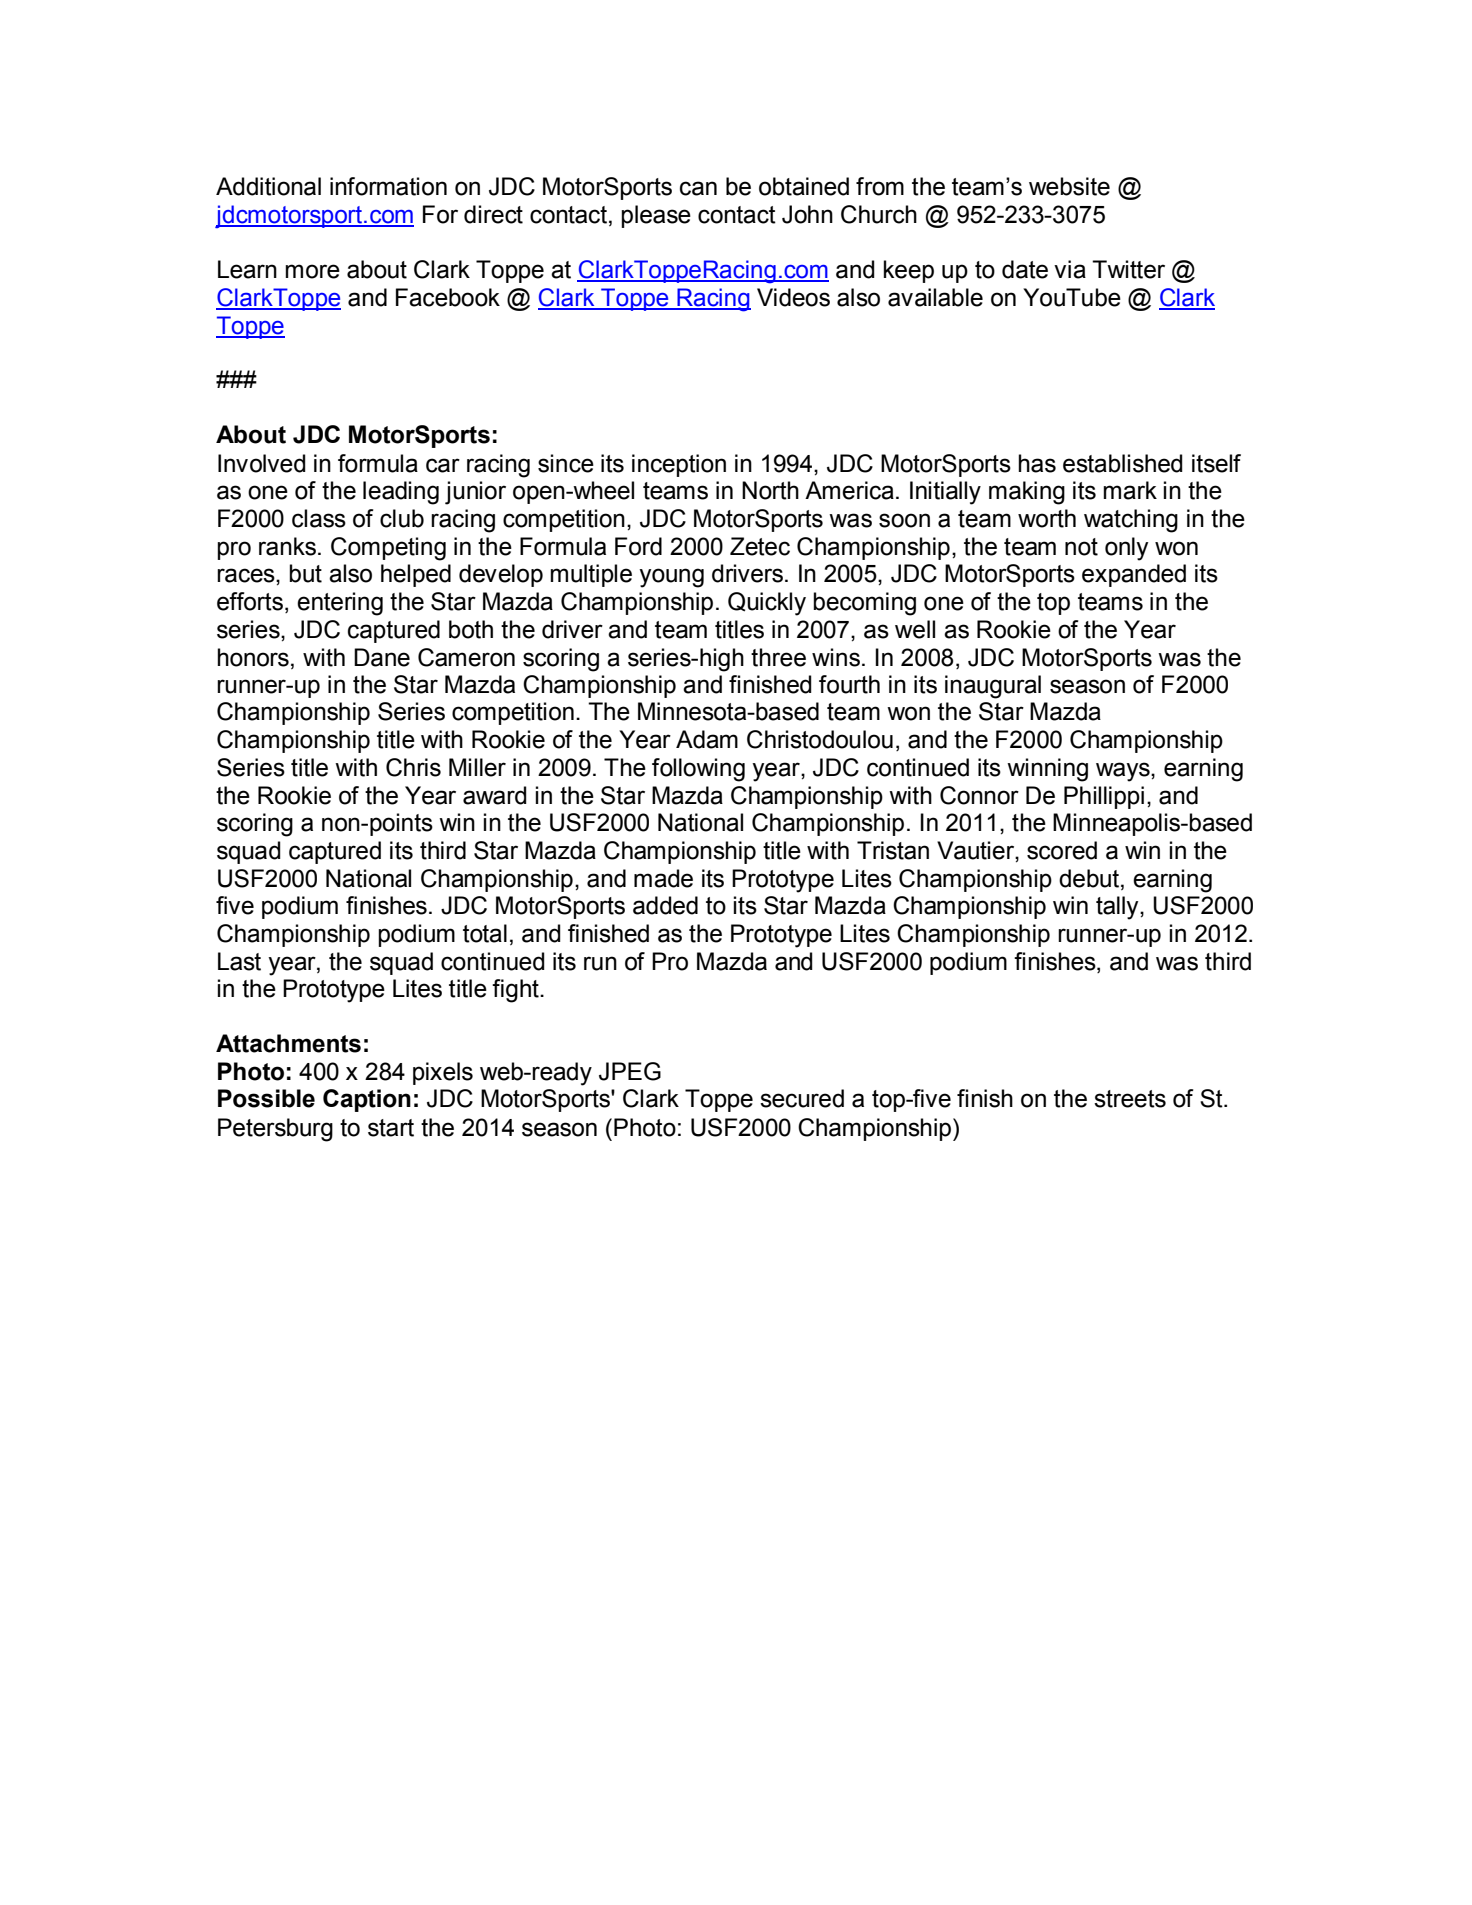  I want to click on information, so click(388, 186).
